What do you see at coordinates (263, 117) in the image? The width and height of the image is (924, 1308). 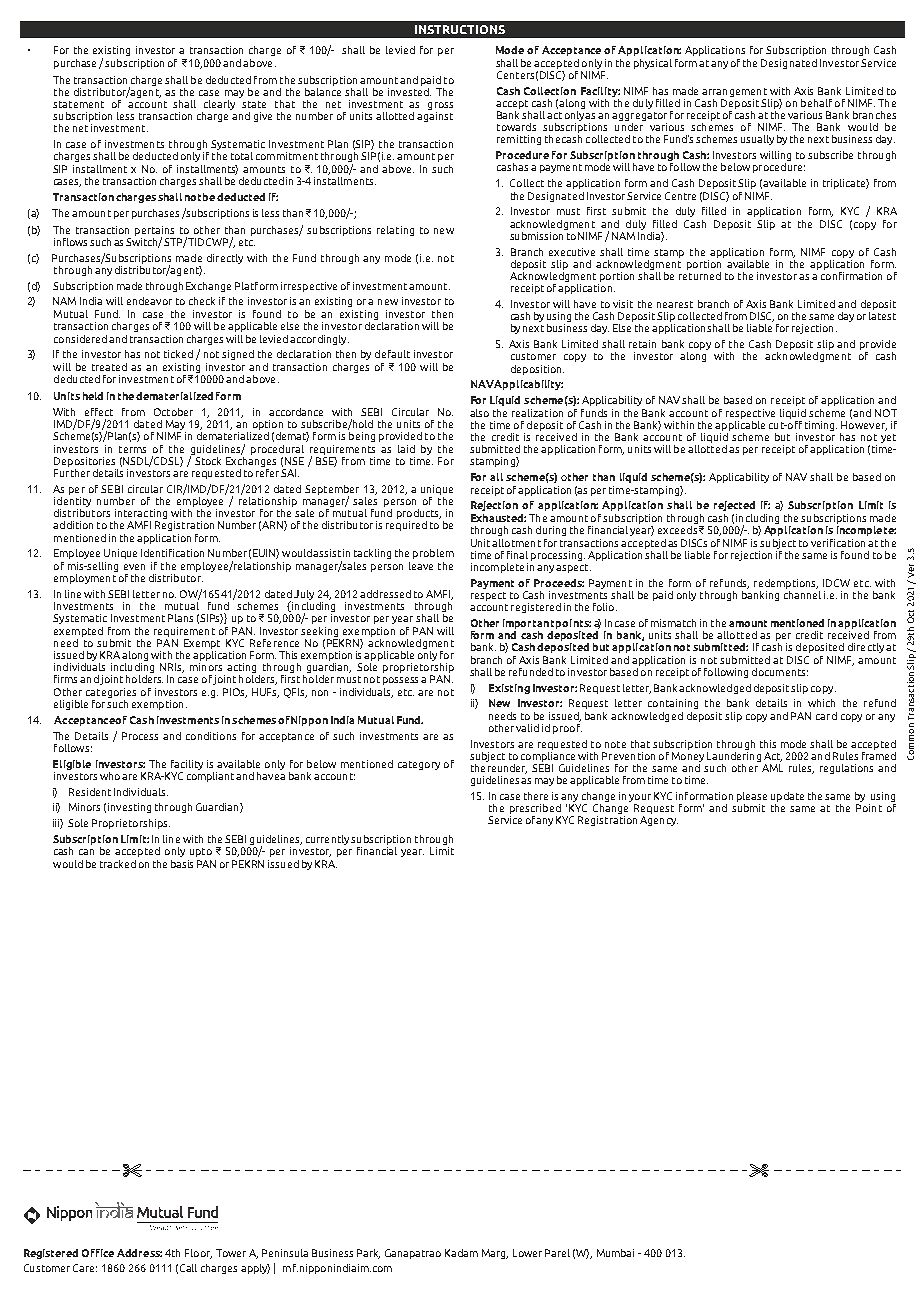 I see `give` at bounding box center [263, 117].
